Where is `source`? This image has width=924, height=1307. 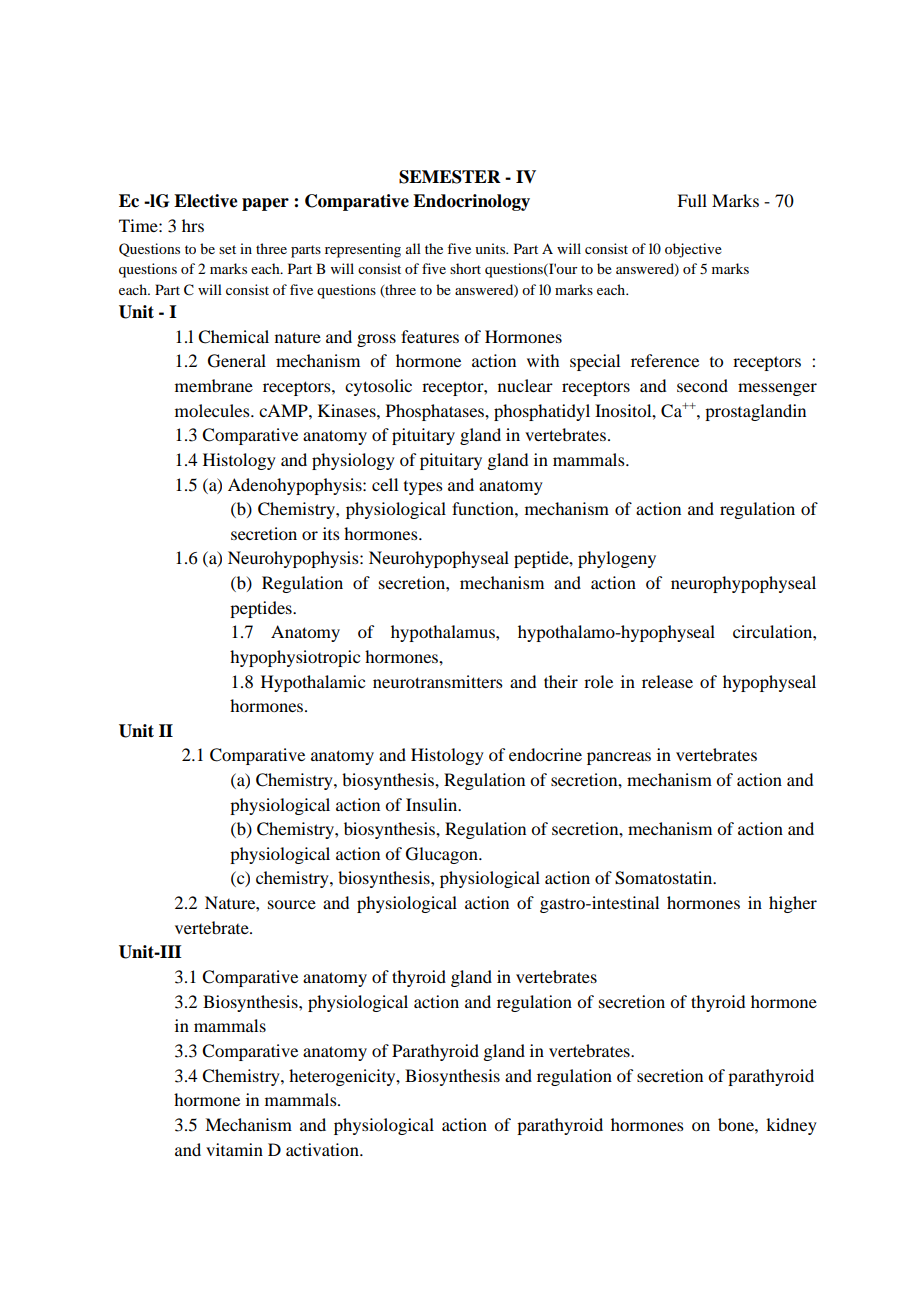
source is located at coordinates (292, 904).
